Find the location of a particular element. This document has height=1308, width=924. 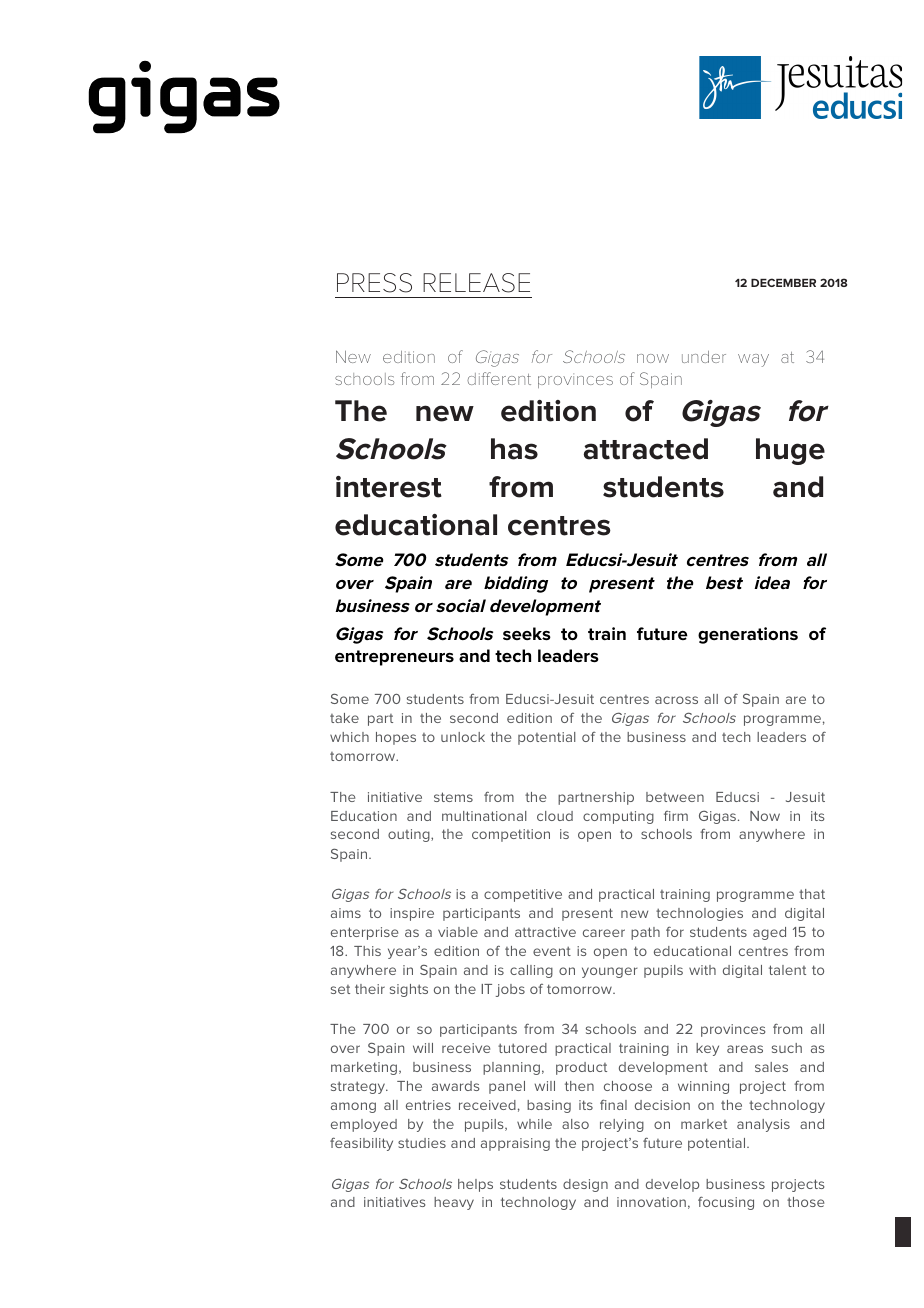

PRESS is located at coordinates (374, 283).
